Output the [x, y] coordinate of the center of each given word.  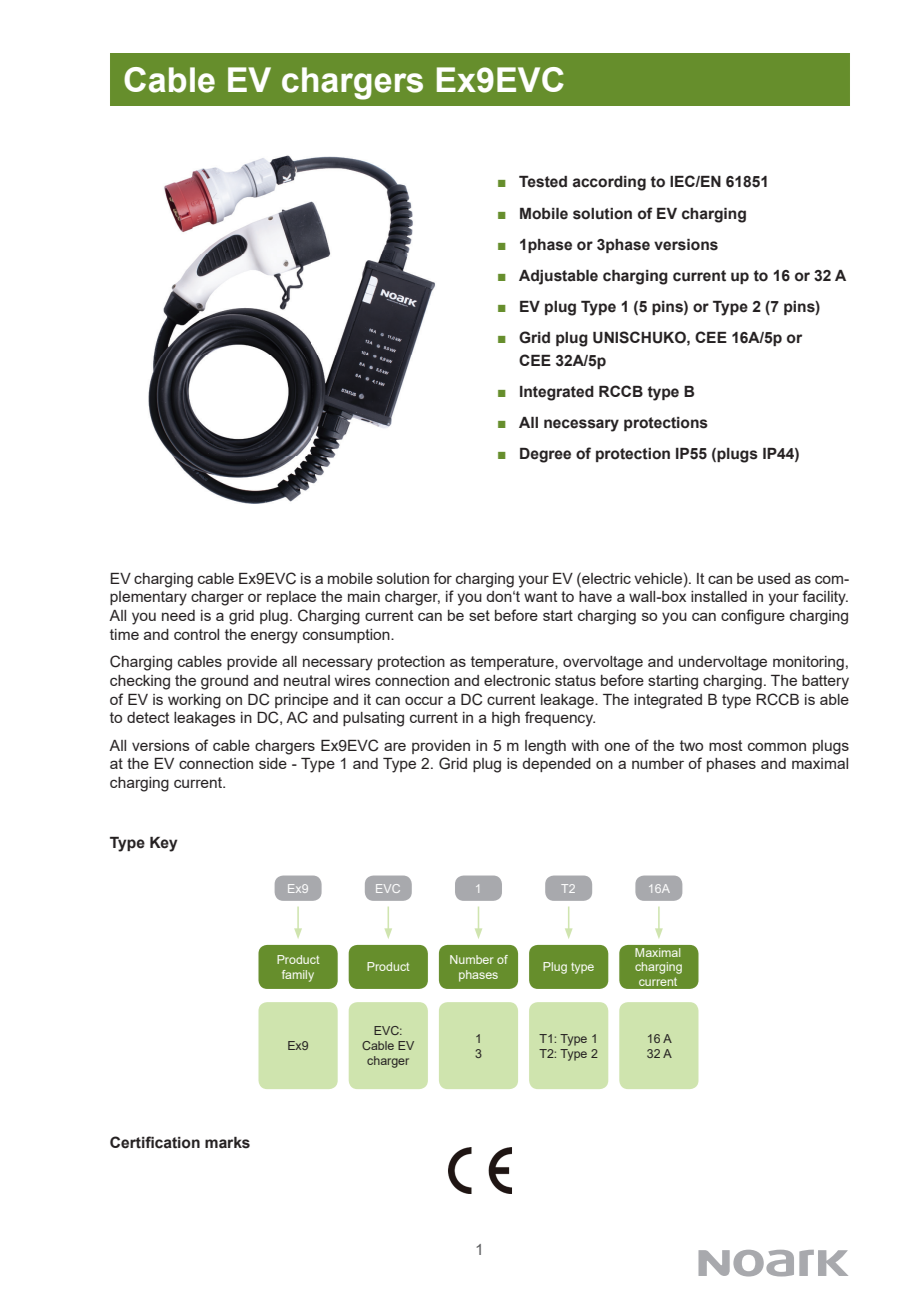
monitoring [808, 663]
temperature [513, 663]
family [298, 976]
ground [224, 682]
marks [227, 1143]
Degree [545, 455]
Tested [543, 182]
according [609, 183]
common [777, 746]
